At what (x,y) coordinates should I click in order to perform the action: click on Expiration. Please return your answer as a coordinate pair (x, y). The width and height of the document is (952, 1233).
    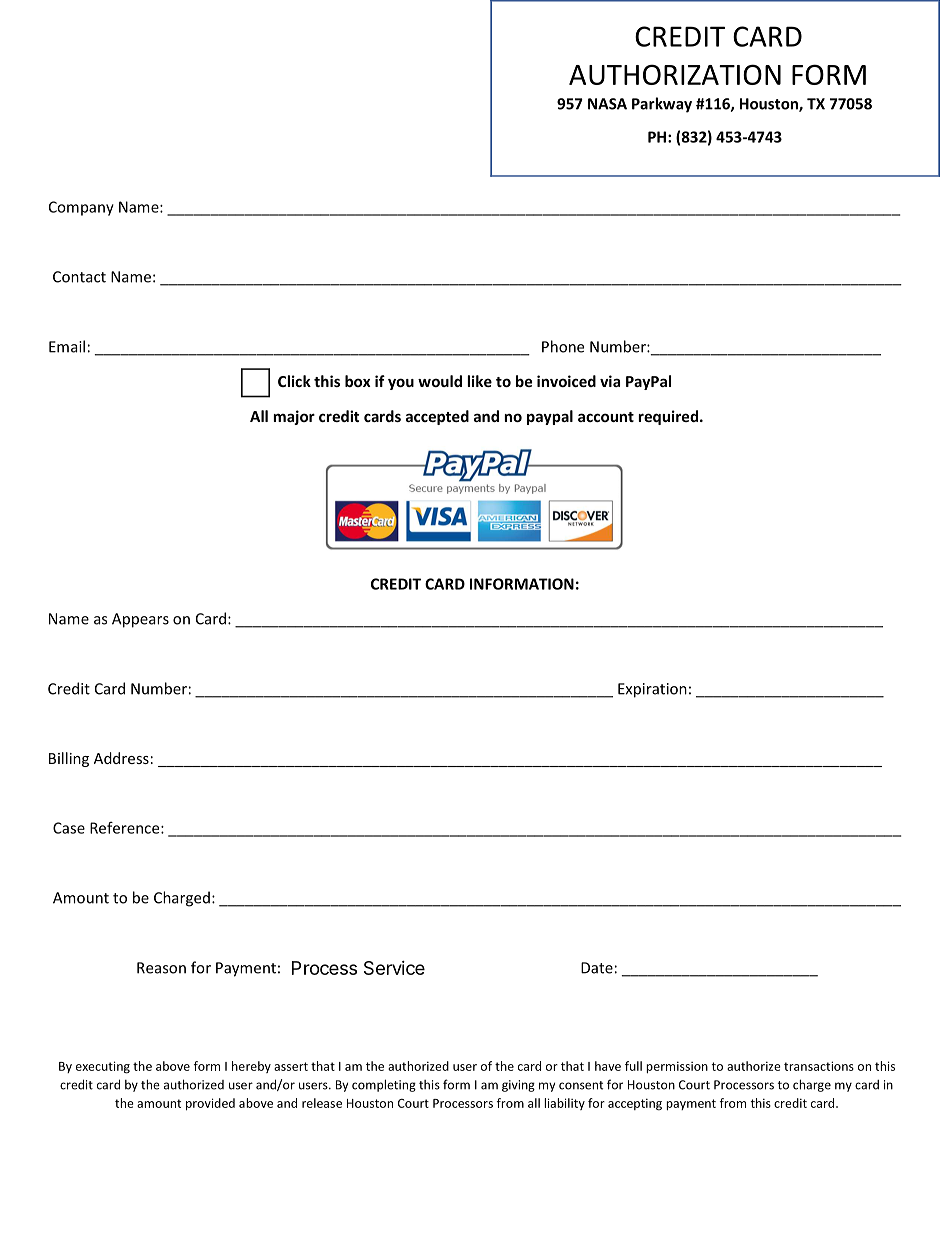
    Looking at the image, I should click on (652, 690).
